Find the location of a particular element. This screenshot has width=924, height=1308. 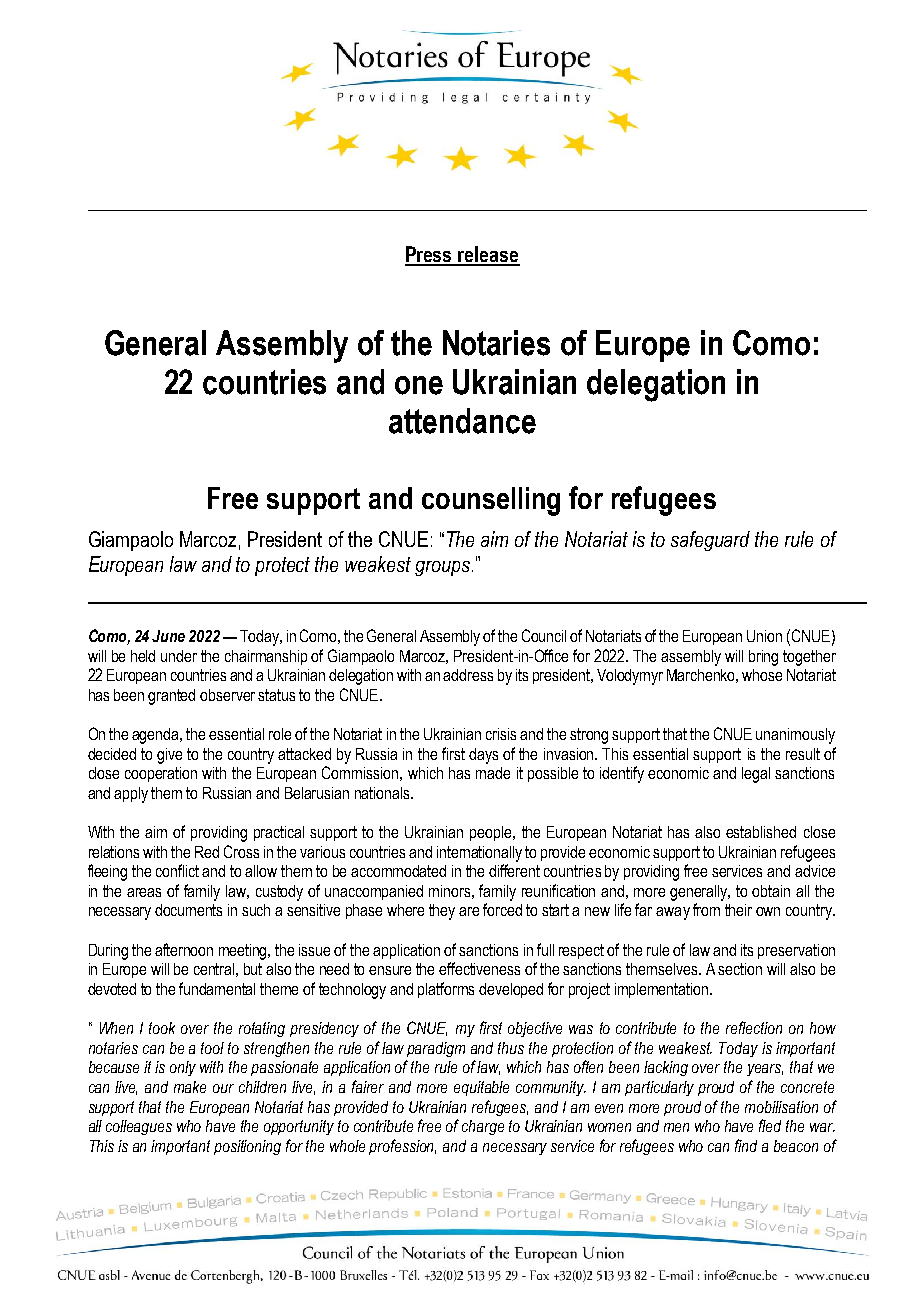

Press is located at coordinates (430, 255).
